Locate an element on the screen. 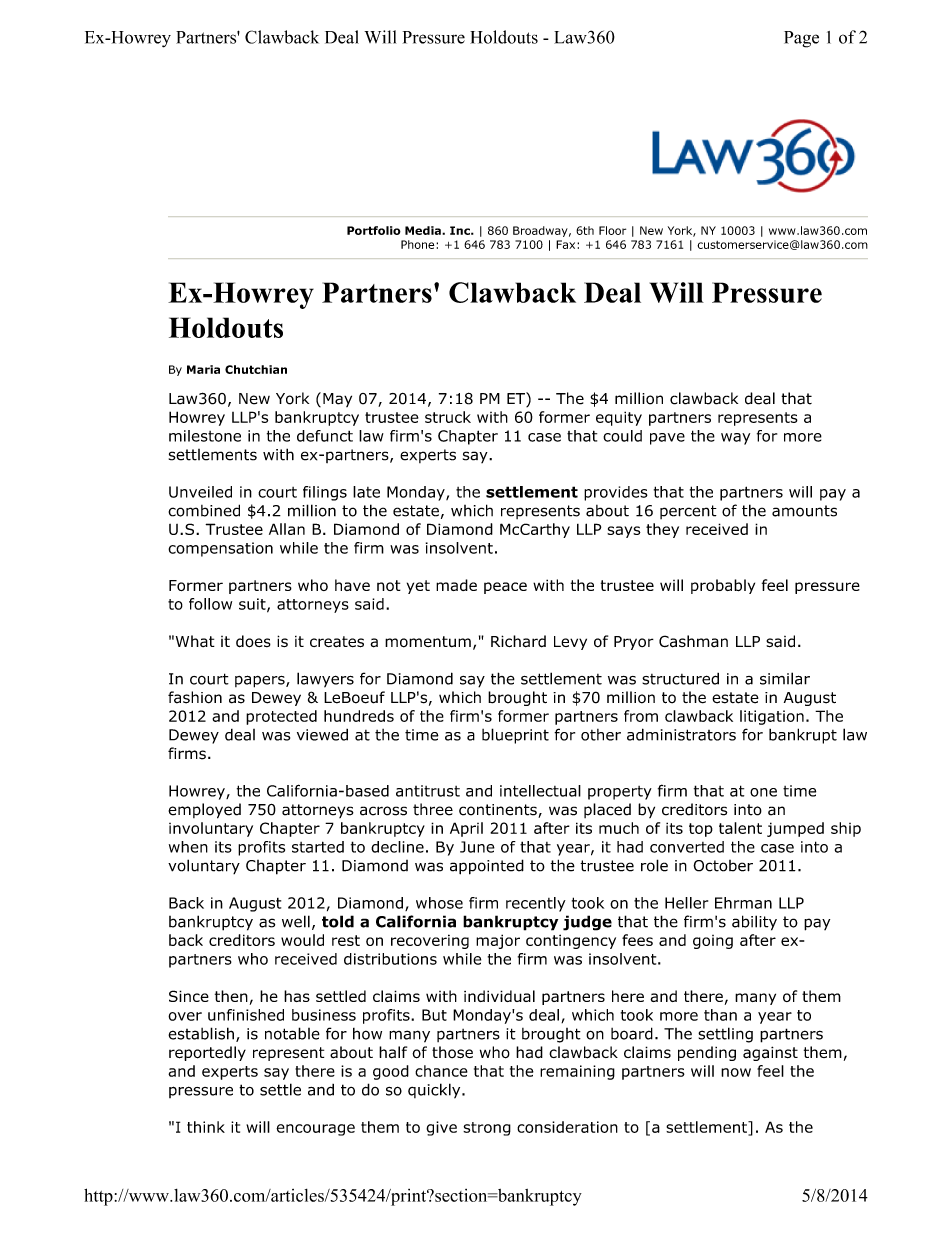 This screenshot has height=1233, width=952. litigation is located at coordinates (772, 717).
